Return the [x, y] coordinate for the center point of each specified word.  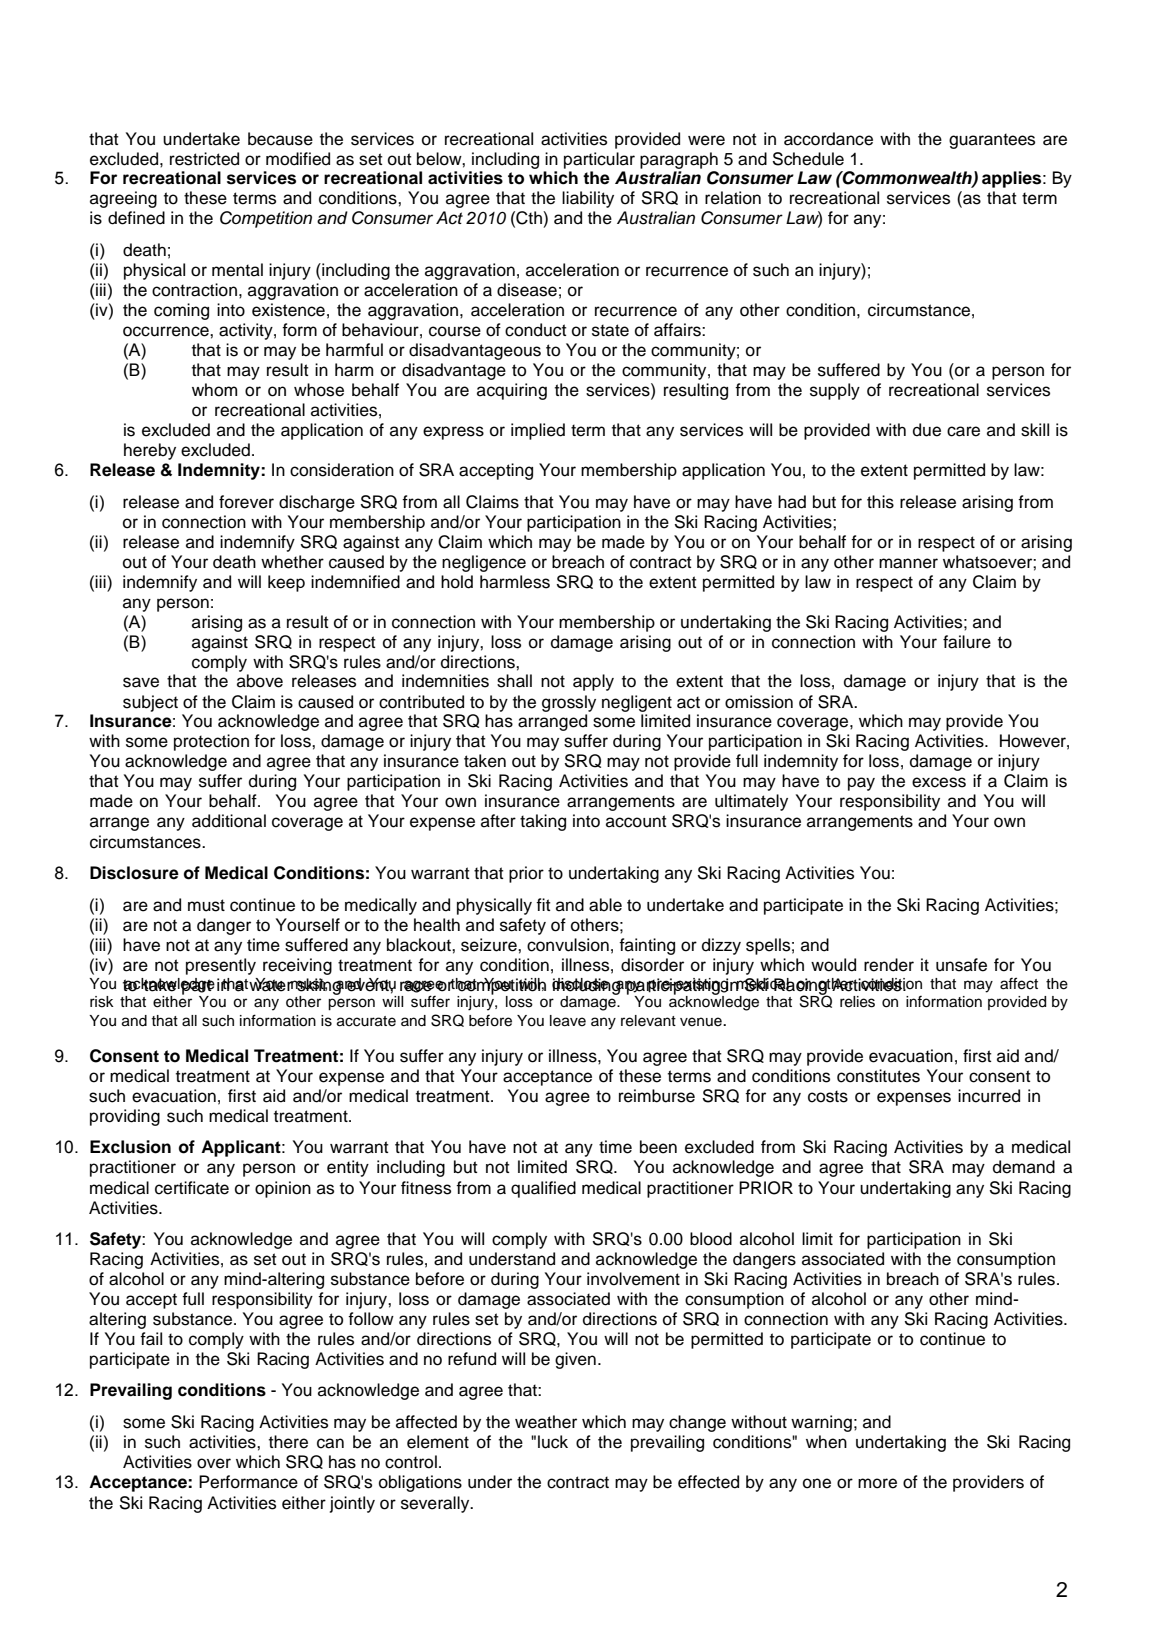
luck [553, 1442]
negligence [484, 563]
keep [286, 583]
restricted [204, 159]
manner [908, 563]
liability [588, 199]
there [288, 1442]
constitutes [878, 1076]
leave [568, 1021]
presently [221, 966]
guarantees [992, 141]
